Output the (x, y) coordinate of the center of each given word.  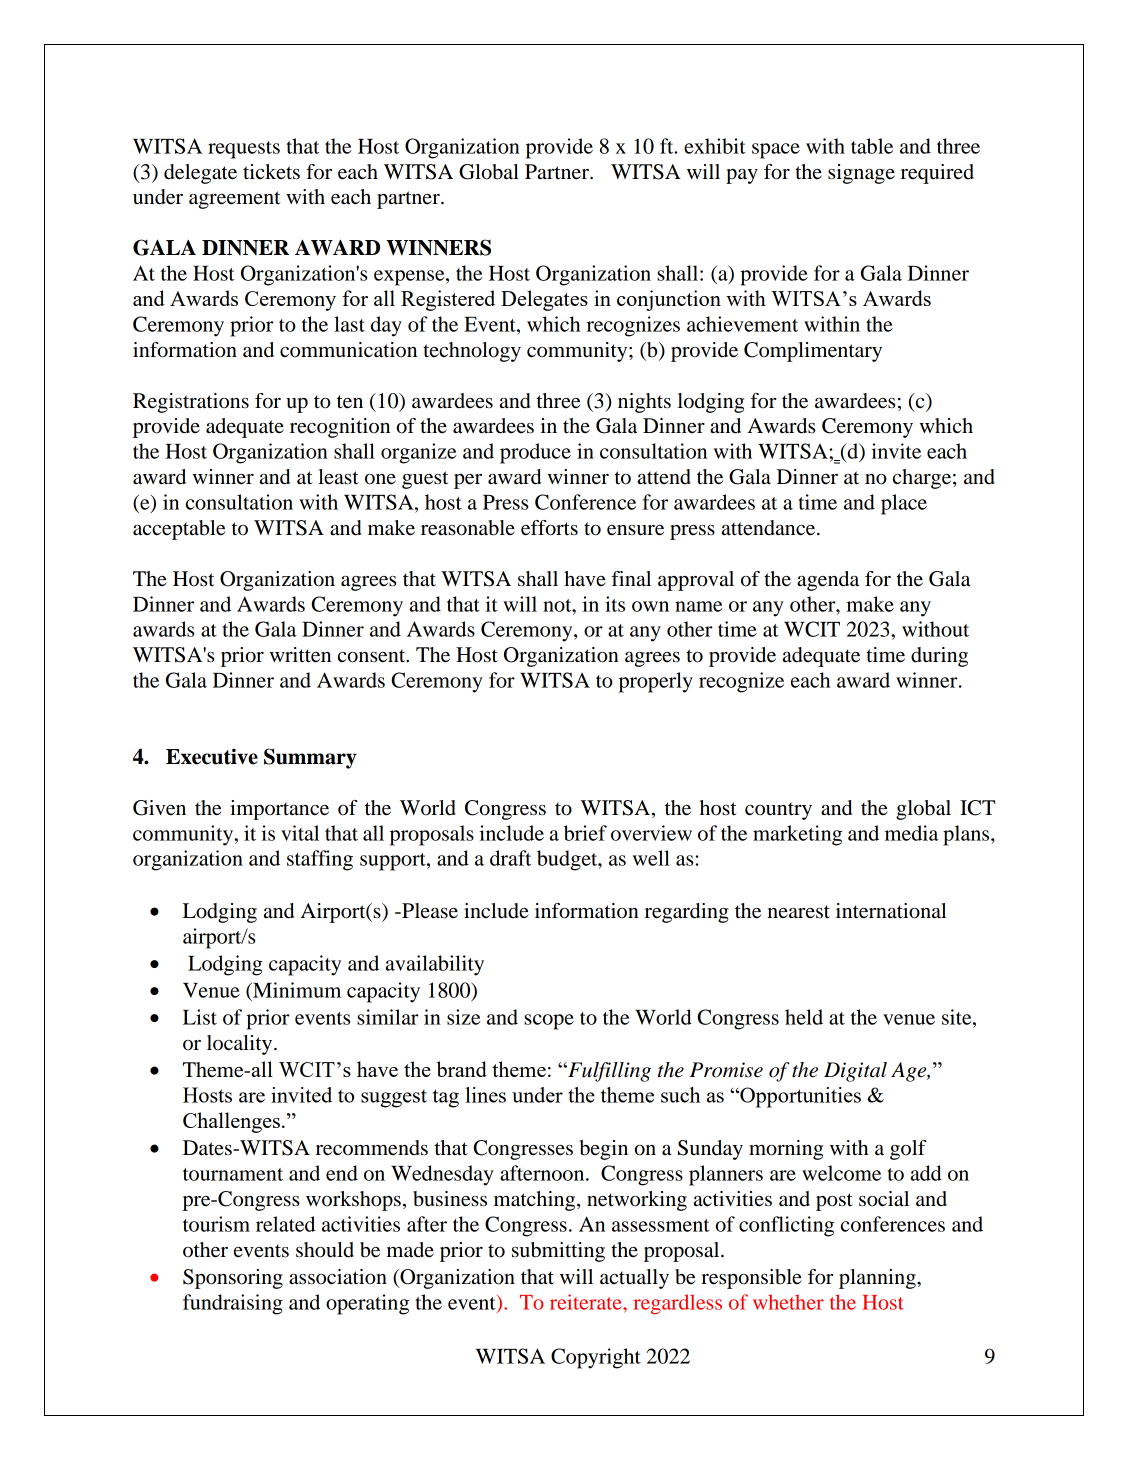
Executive (212, 756)
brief (585, 833)
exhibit (715, 146)
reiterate (587, 1302)
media (911, 833)
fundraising (233, 1304)
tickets (271, 172)
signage (861, 174)
